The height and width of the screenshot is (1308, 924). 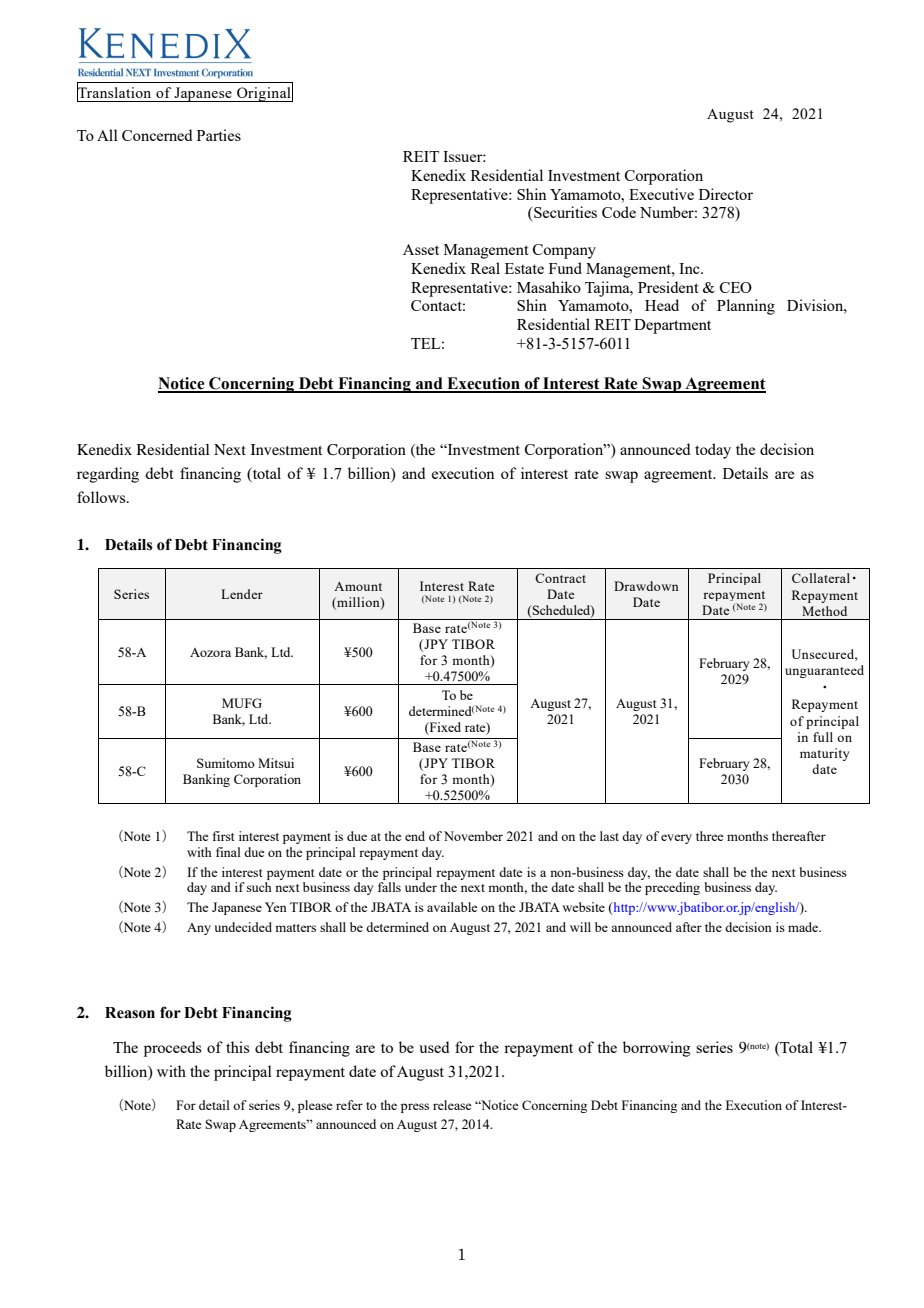 I want to click on November, so click(x=473, y=836).
